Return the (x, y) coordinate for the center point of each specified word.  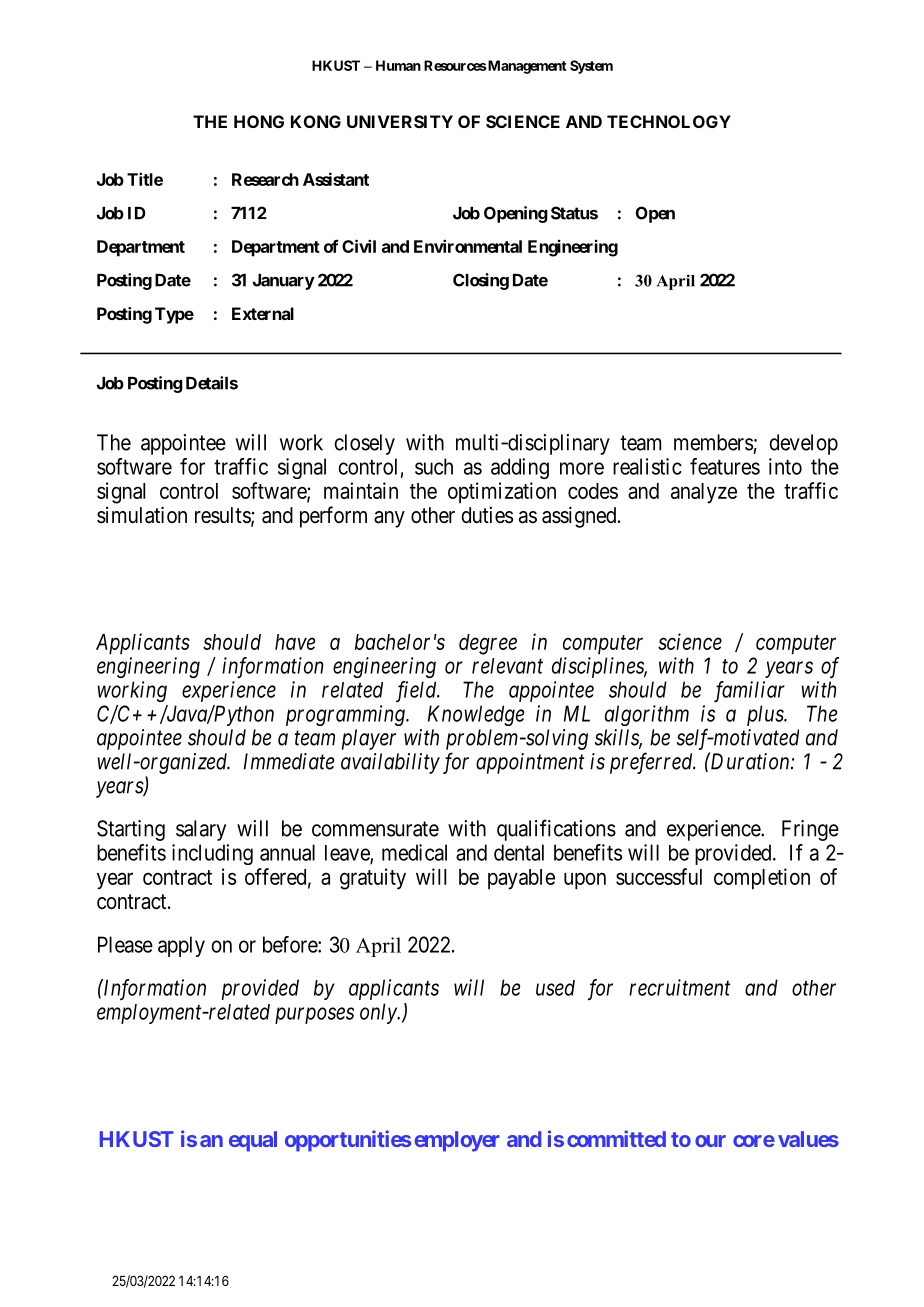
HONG (259, 121)
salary (201, 830)
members (713, 442)
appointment (530, 763)
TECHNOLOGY (669, 121)
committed (616, 1138)
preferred (652, 763)
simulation (142, 515)
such (434, 466)
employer (457, 1141)
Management (526, 67)
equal (253, 1141)
